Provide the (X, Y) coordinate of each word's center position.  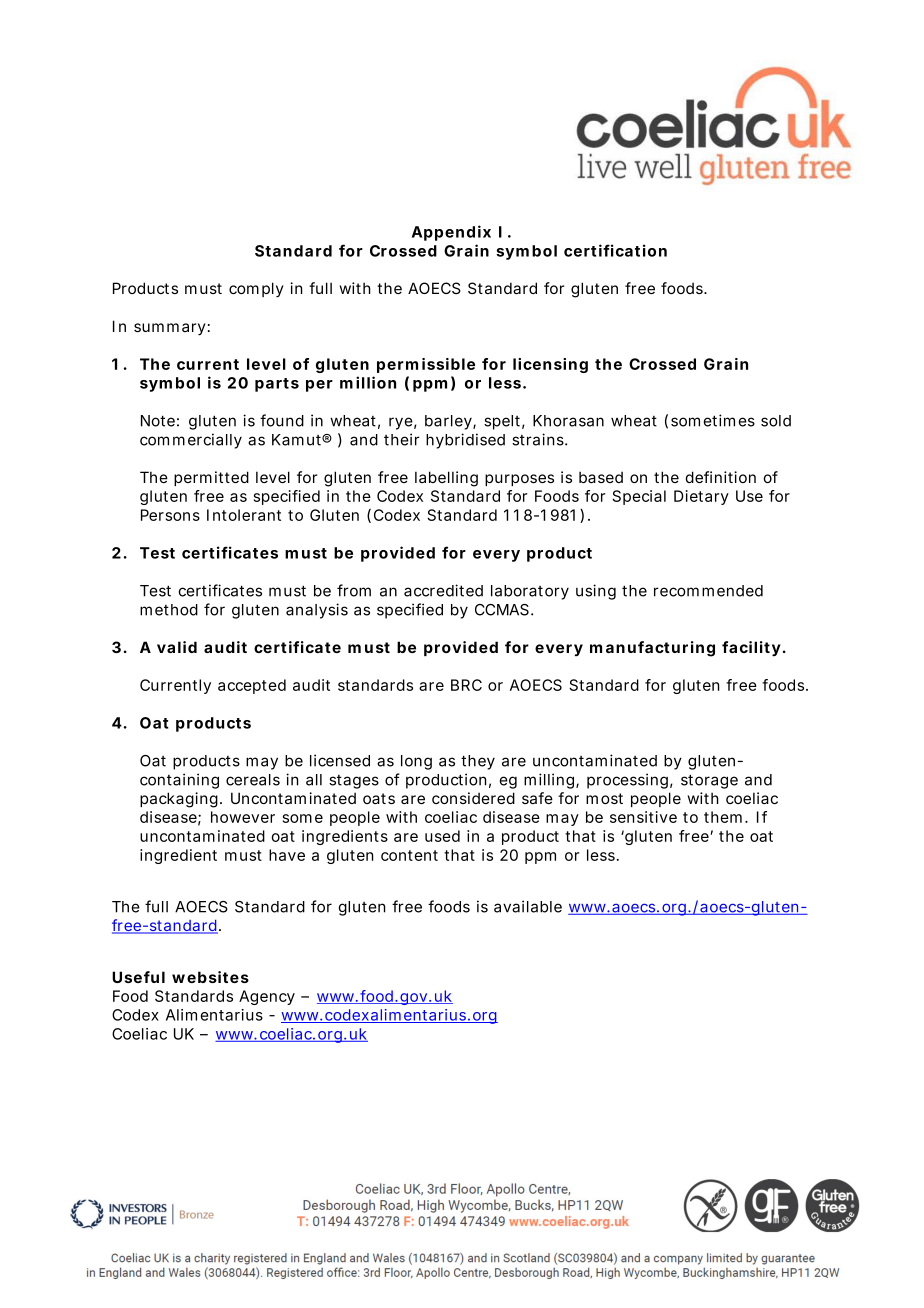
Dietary (701, 497)
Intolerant (244, 515)
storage (709, 781)
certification (615, 250)
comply (256, 289)
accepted (252, 686)
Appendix (451, 233)
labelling (446, 479)
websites (210, 977)
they (478, 762)
